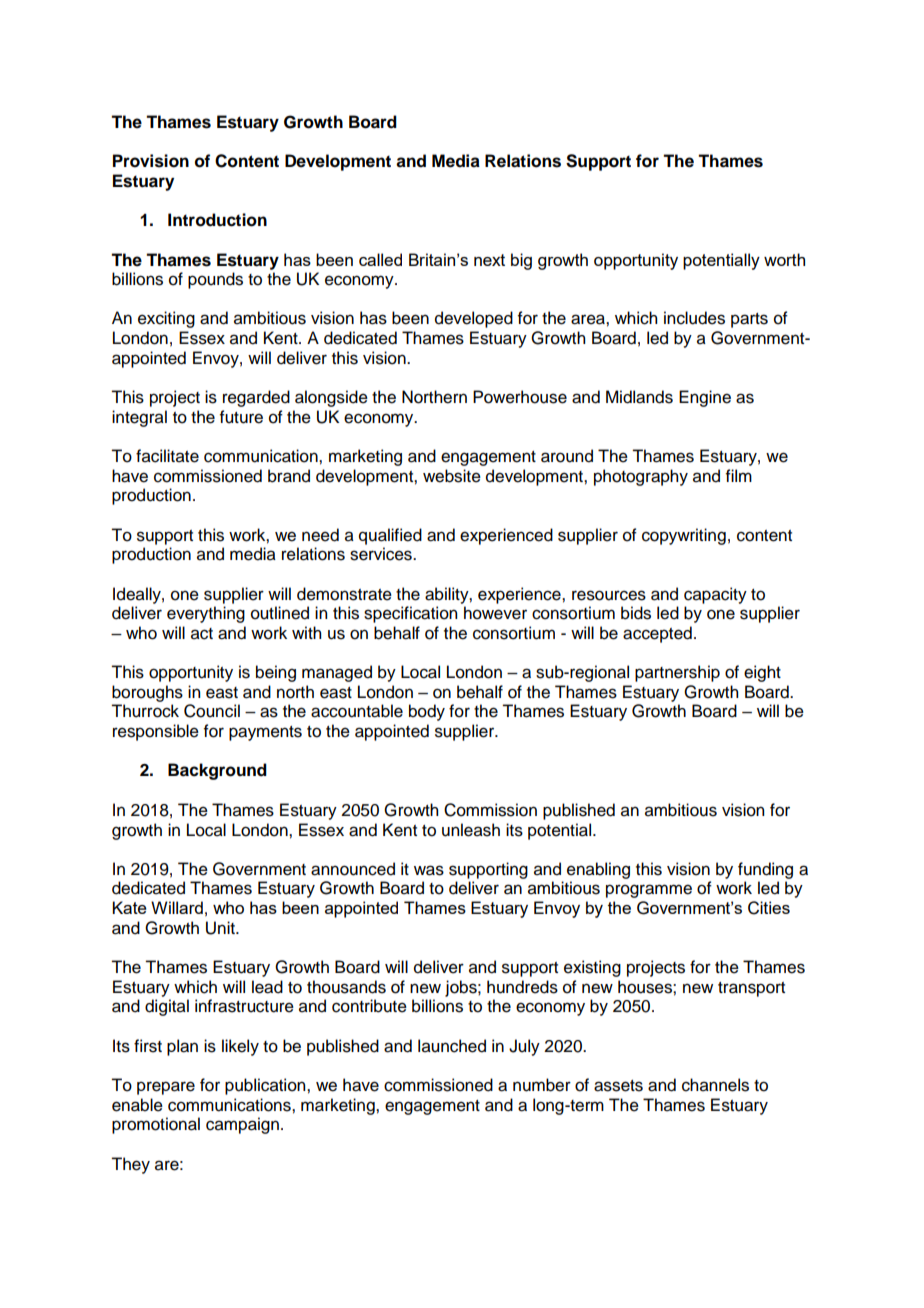 The image size is (924, 1308). What do you see at coordinates (206, 614) in the screenshot?
I see `everything` at bounding box center [206, 614].
